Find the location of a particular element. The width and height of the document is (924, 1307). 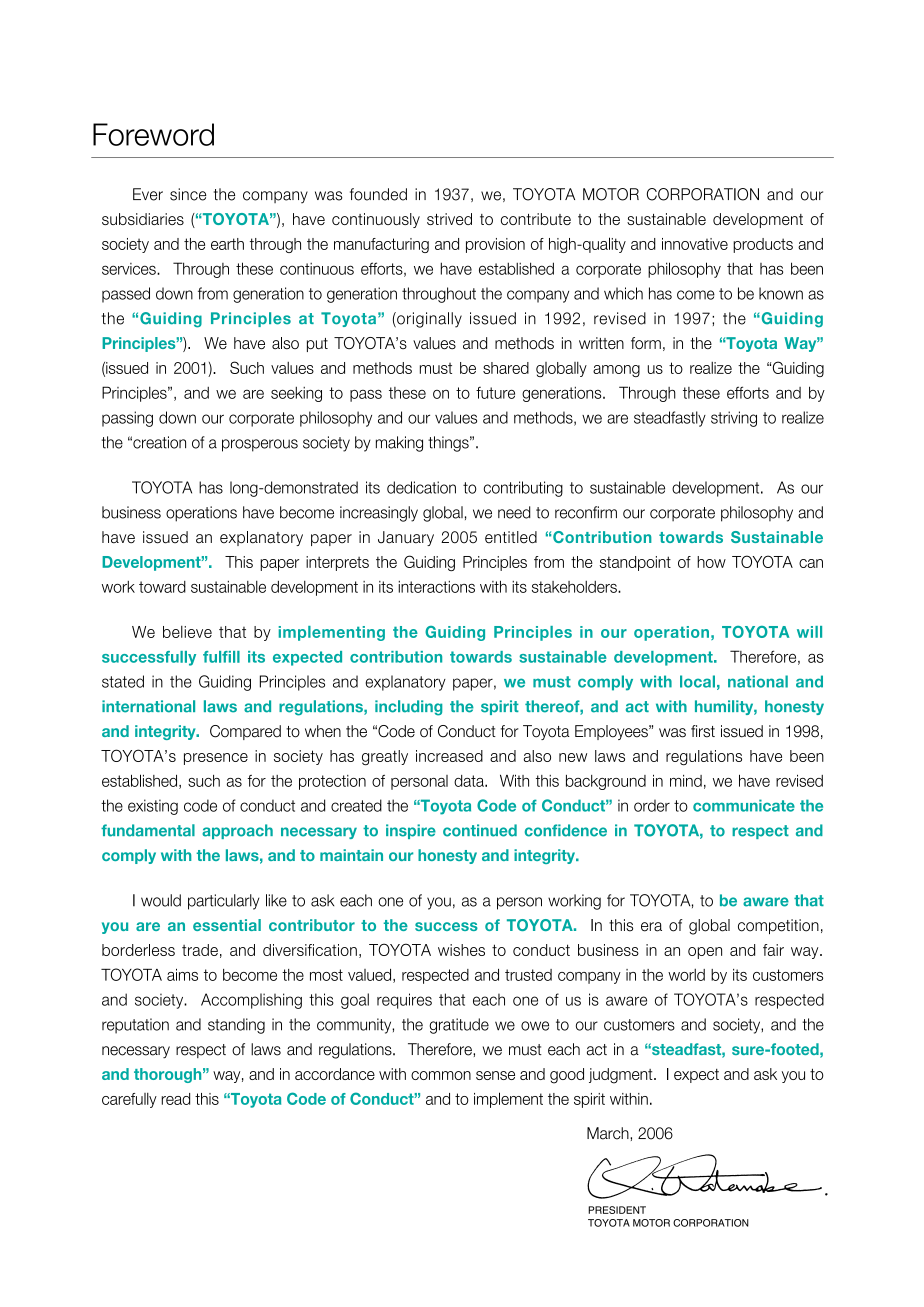

since is located at coordinates (188, 194).
